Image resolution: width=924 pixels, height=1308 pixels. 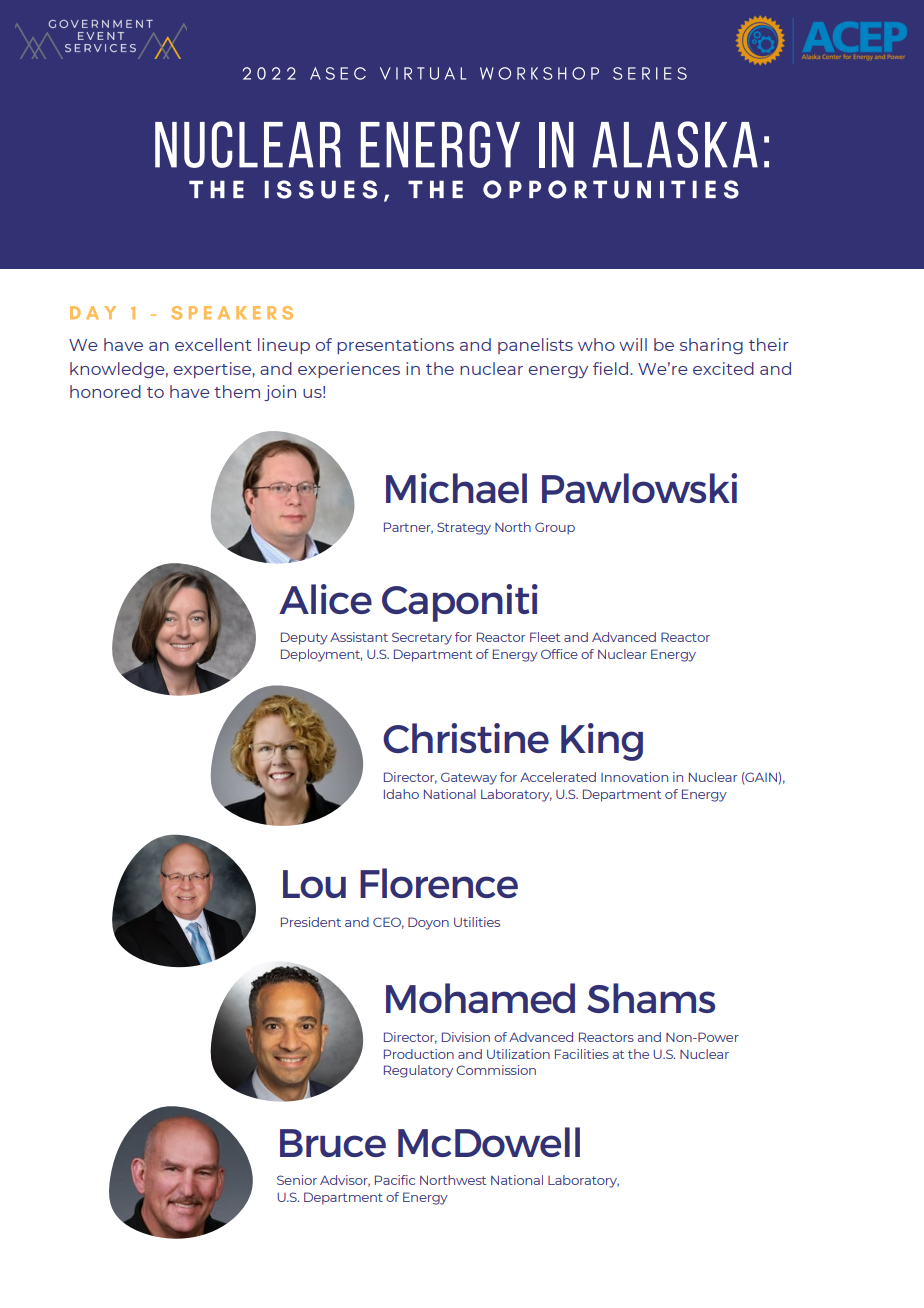 I want to click on presentations, so click(x=395, y=346).
